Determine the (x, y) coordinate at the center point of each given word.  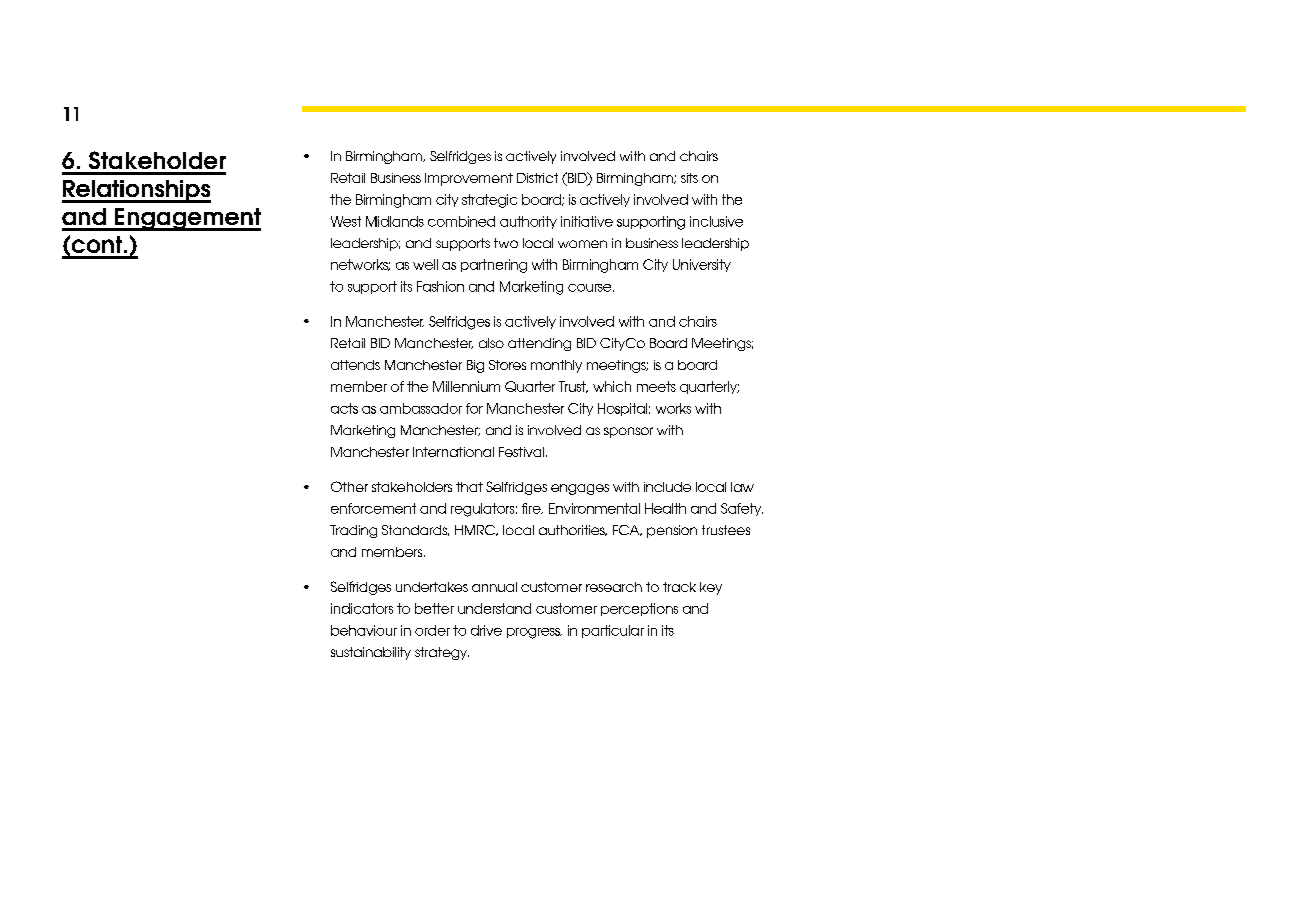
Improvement (469, 179)
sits (689, 178)
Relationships (136, 191)
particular (613, 631)
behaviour (364, 630)
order (432, 630)
